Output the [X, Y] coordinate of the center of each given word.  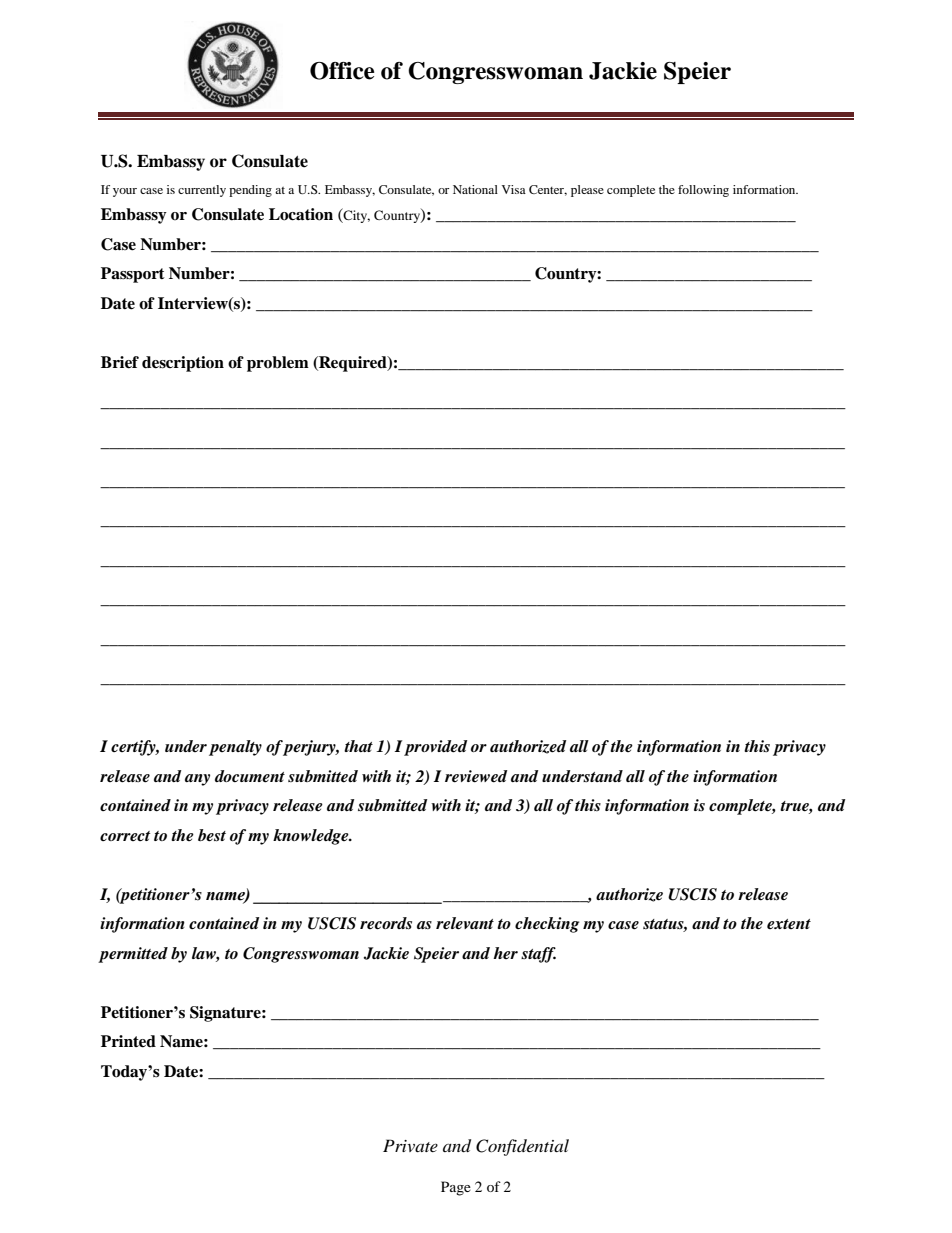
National [475, 189]
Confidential [522, 1147]
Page [456, 1188]
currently [202, 191]
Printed [128, 1041]
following [703, 191]
